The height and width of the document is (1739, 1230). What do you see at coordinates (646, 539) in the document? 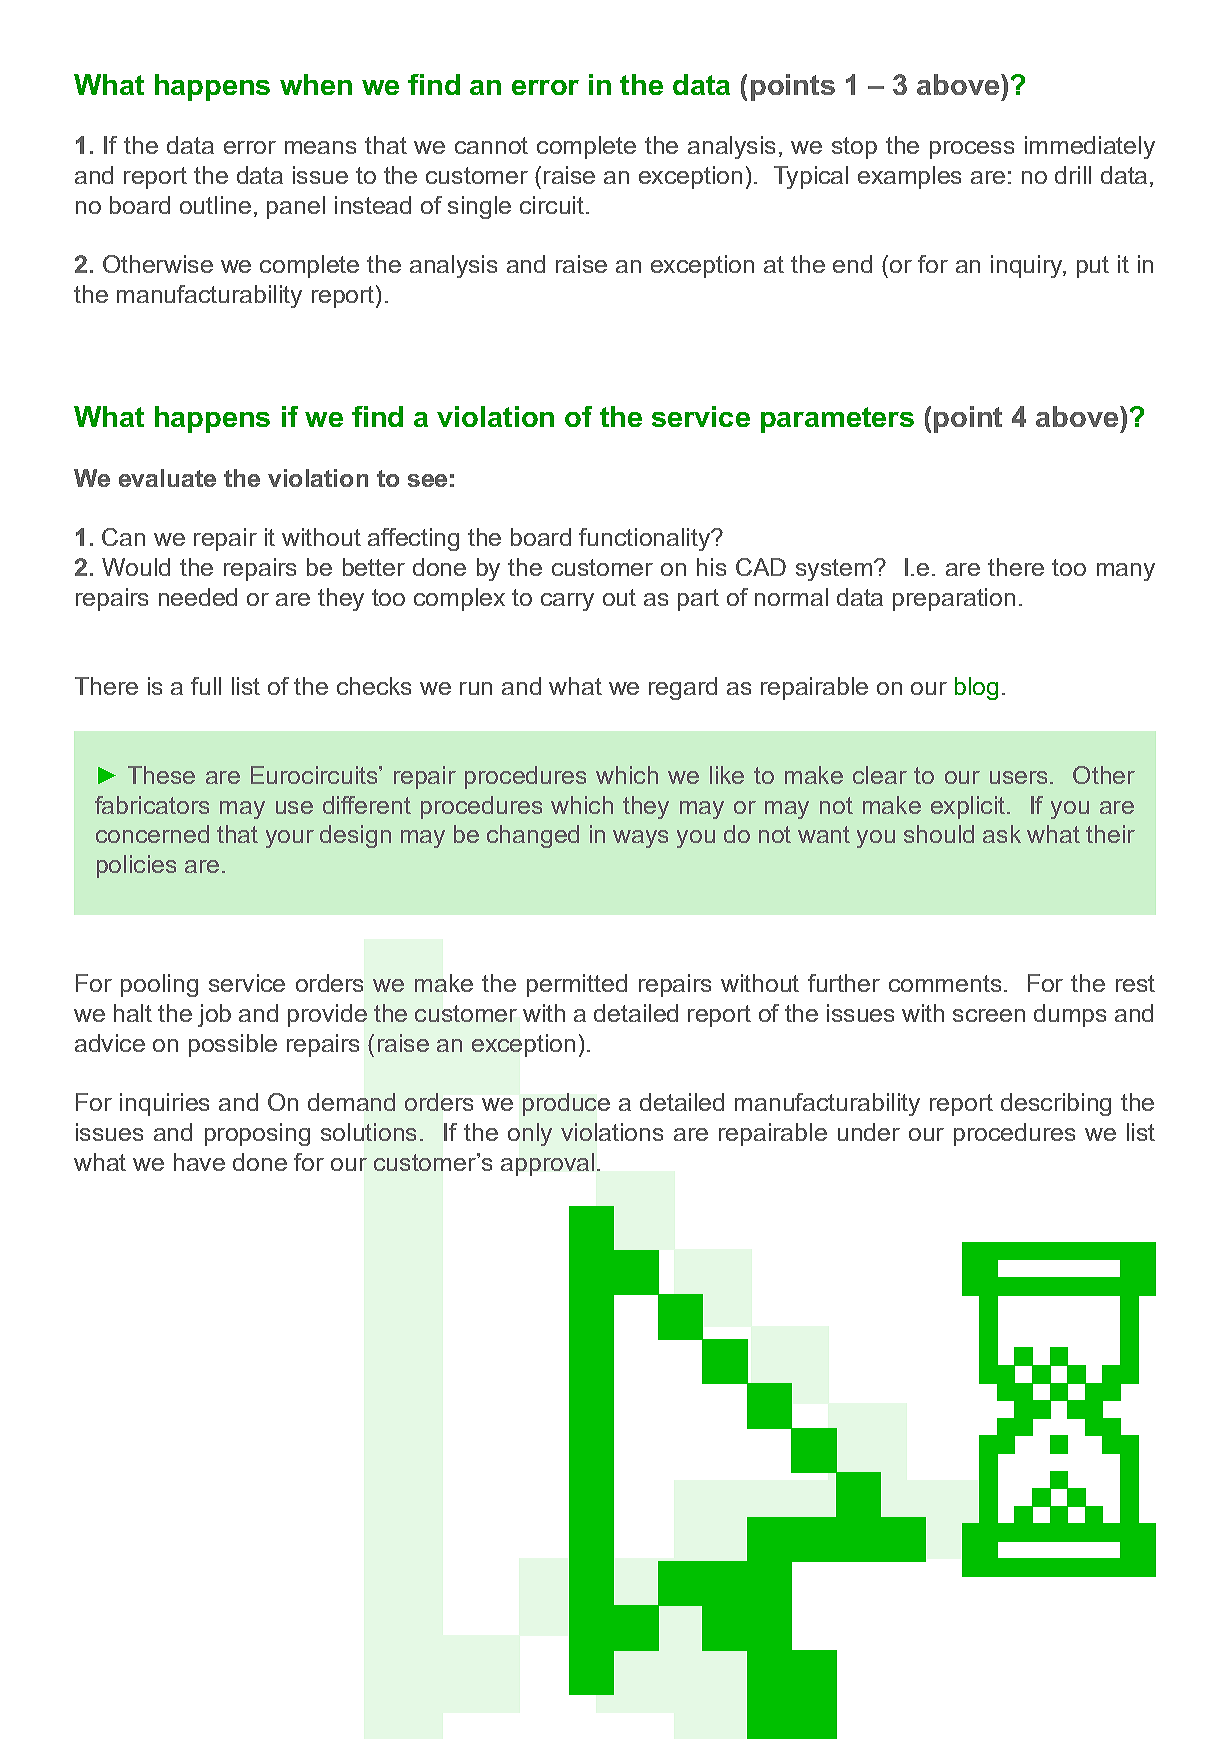
I see `functionality` at bounding box center [646, 539].
